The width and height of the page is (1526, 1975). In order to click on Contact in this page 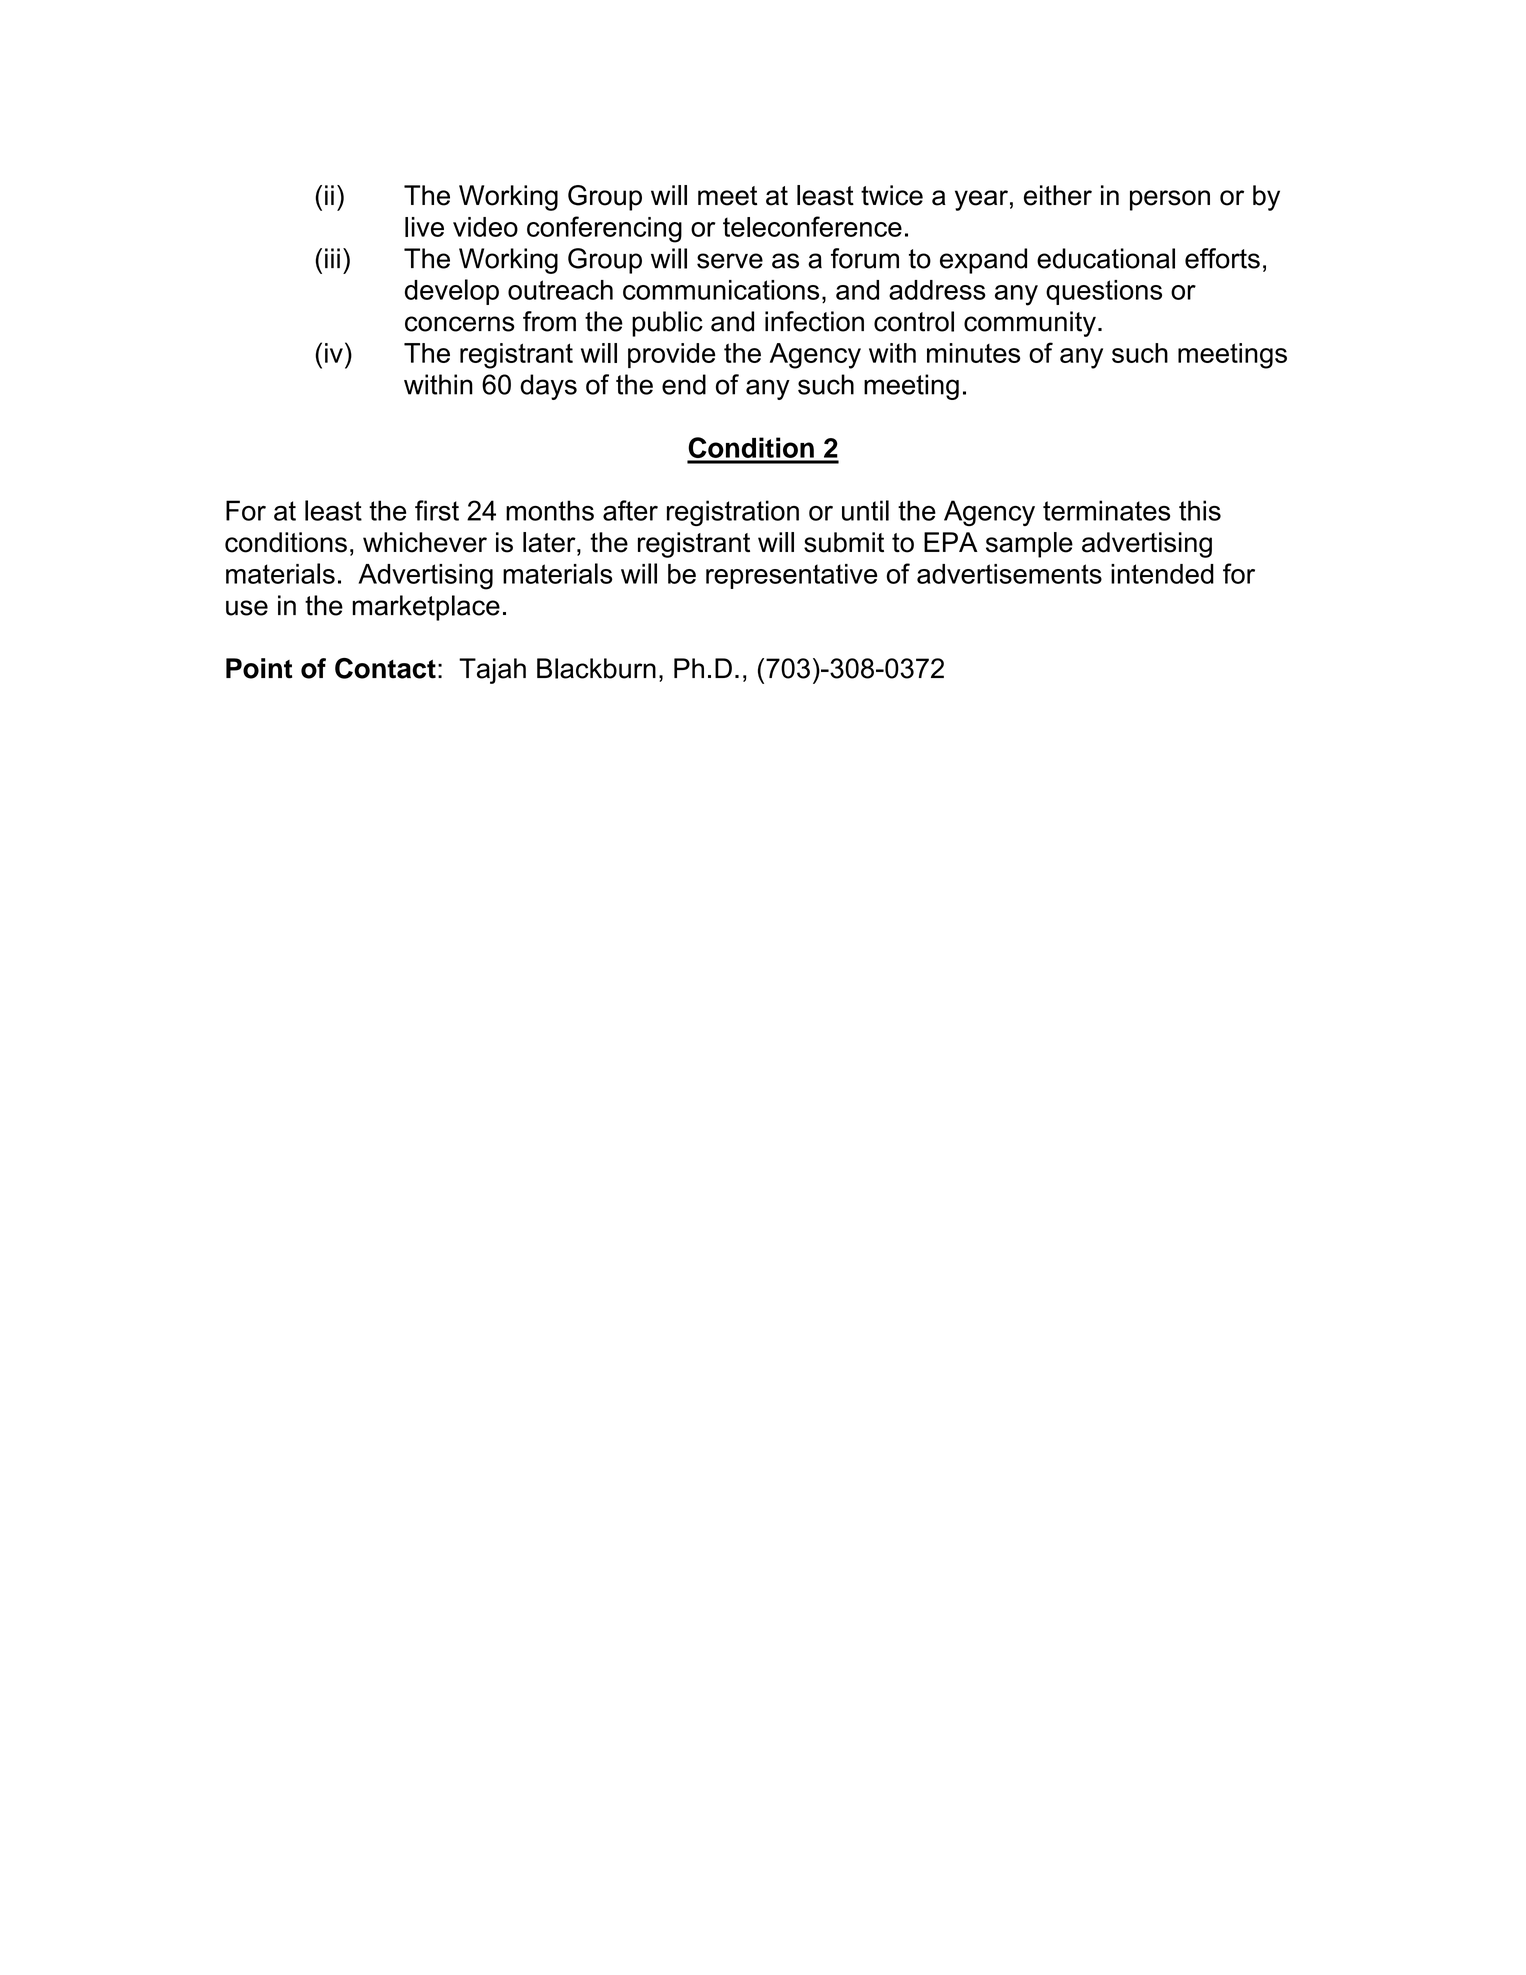, I will do `click(385, 668)`.
